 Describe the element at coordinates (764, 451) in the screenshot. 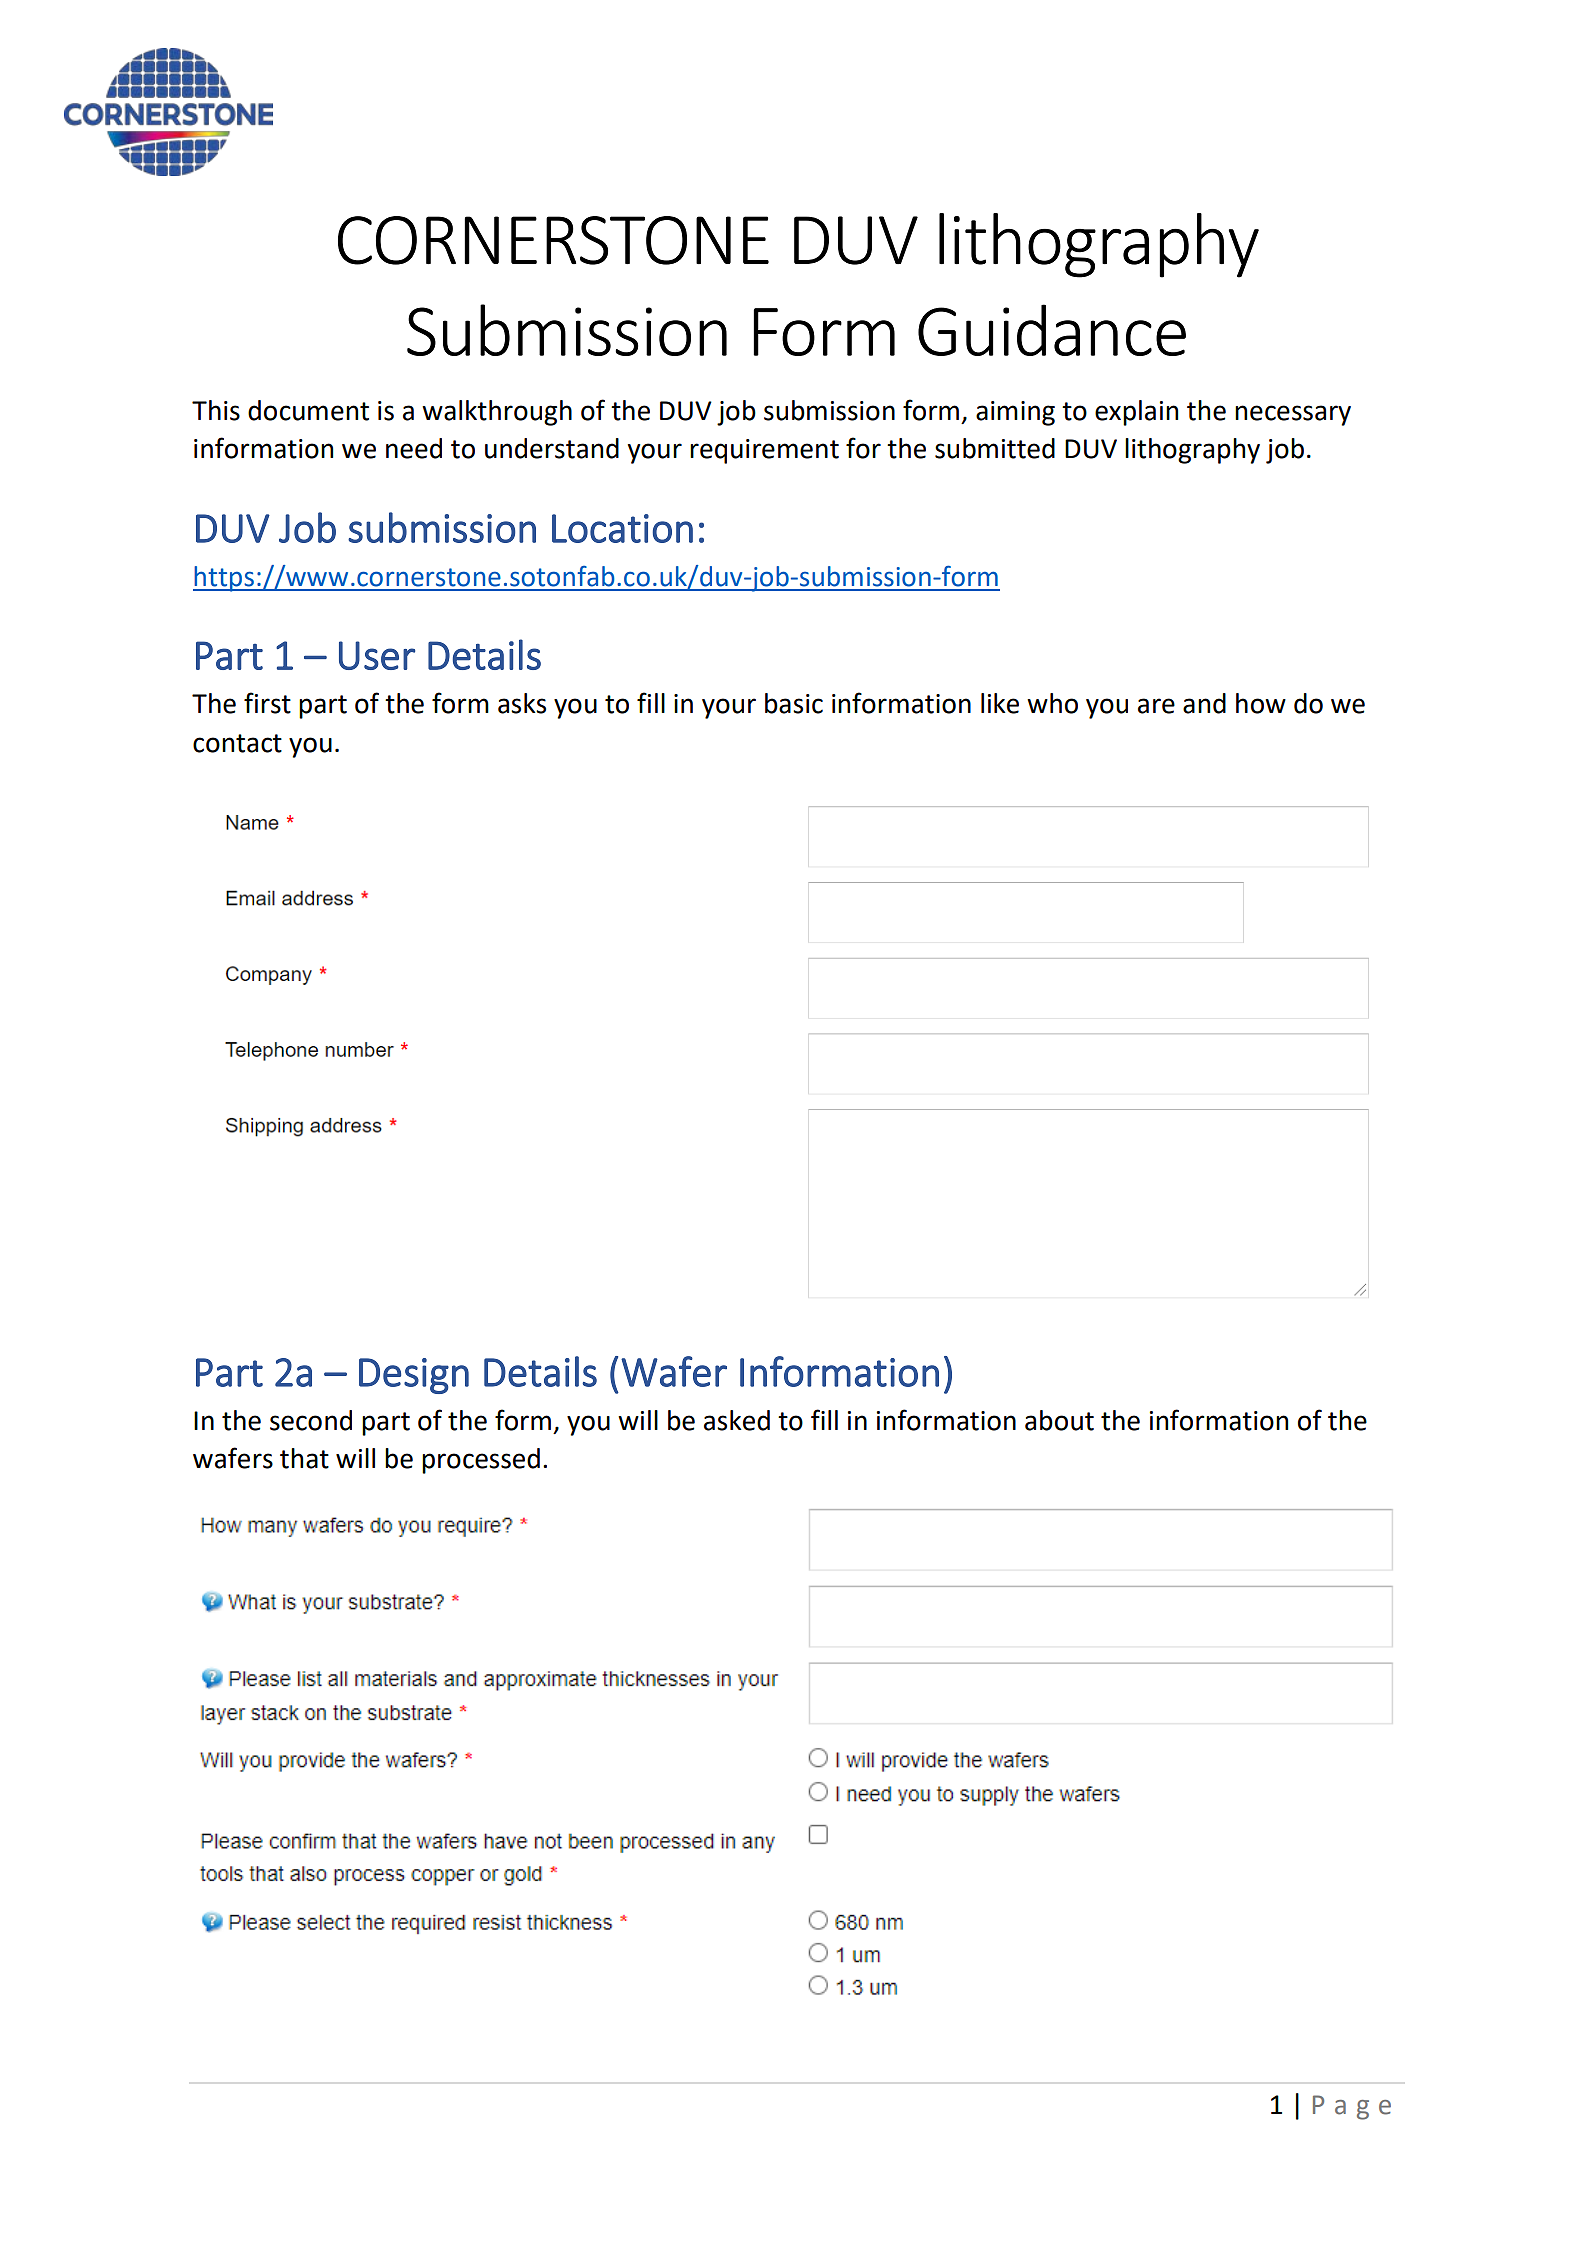

I see `requirement` at that location.
